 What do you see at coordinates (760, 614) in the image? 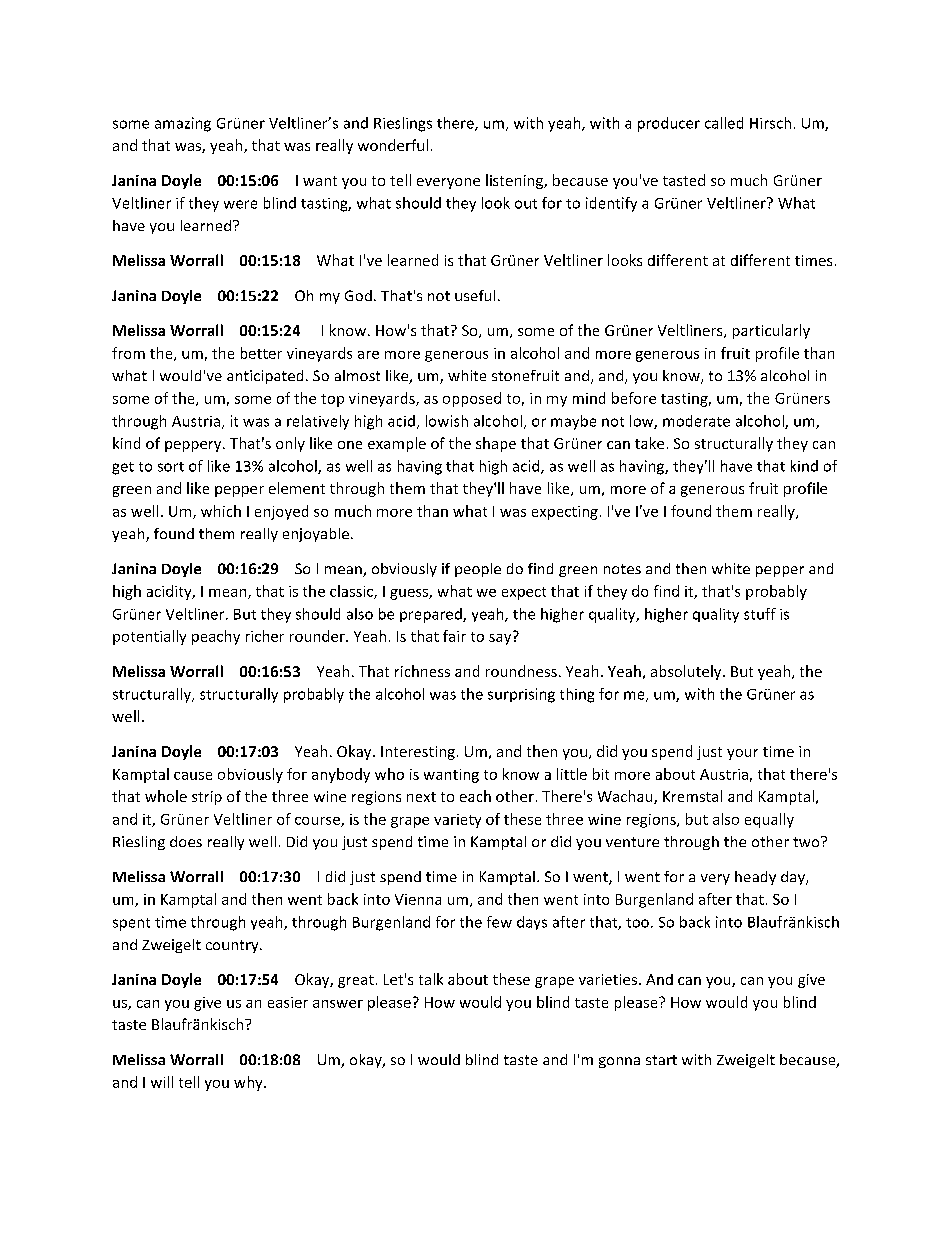
I see `stuff` at bounding box center [760, 614].
